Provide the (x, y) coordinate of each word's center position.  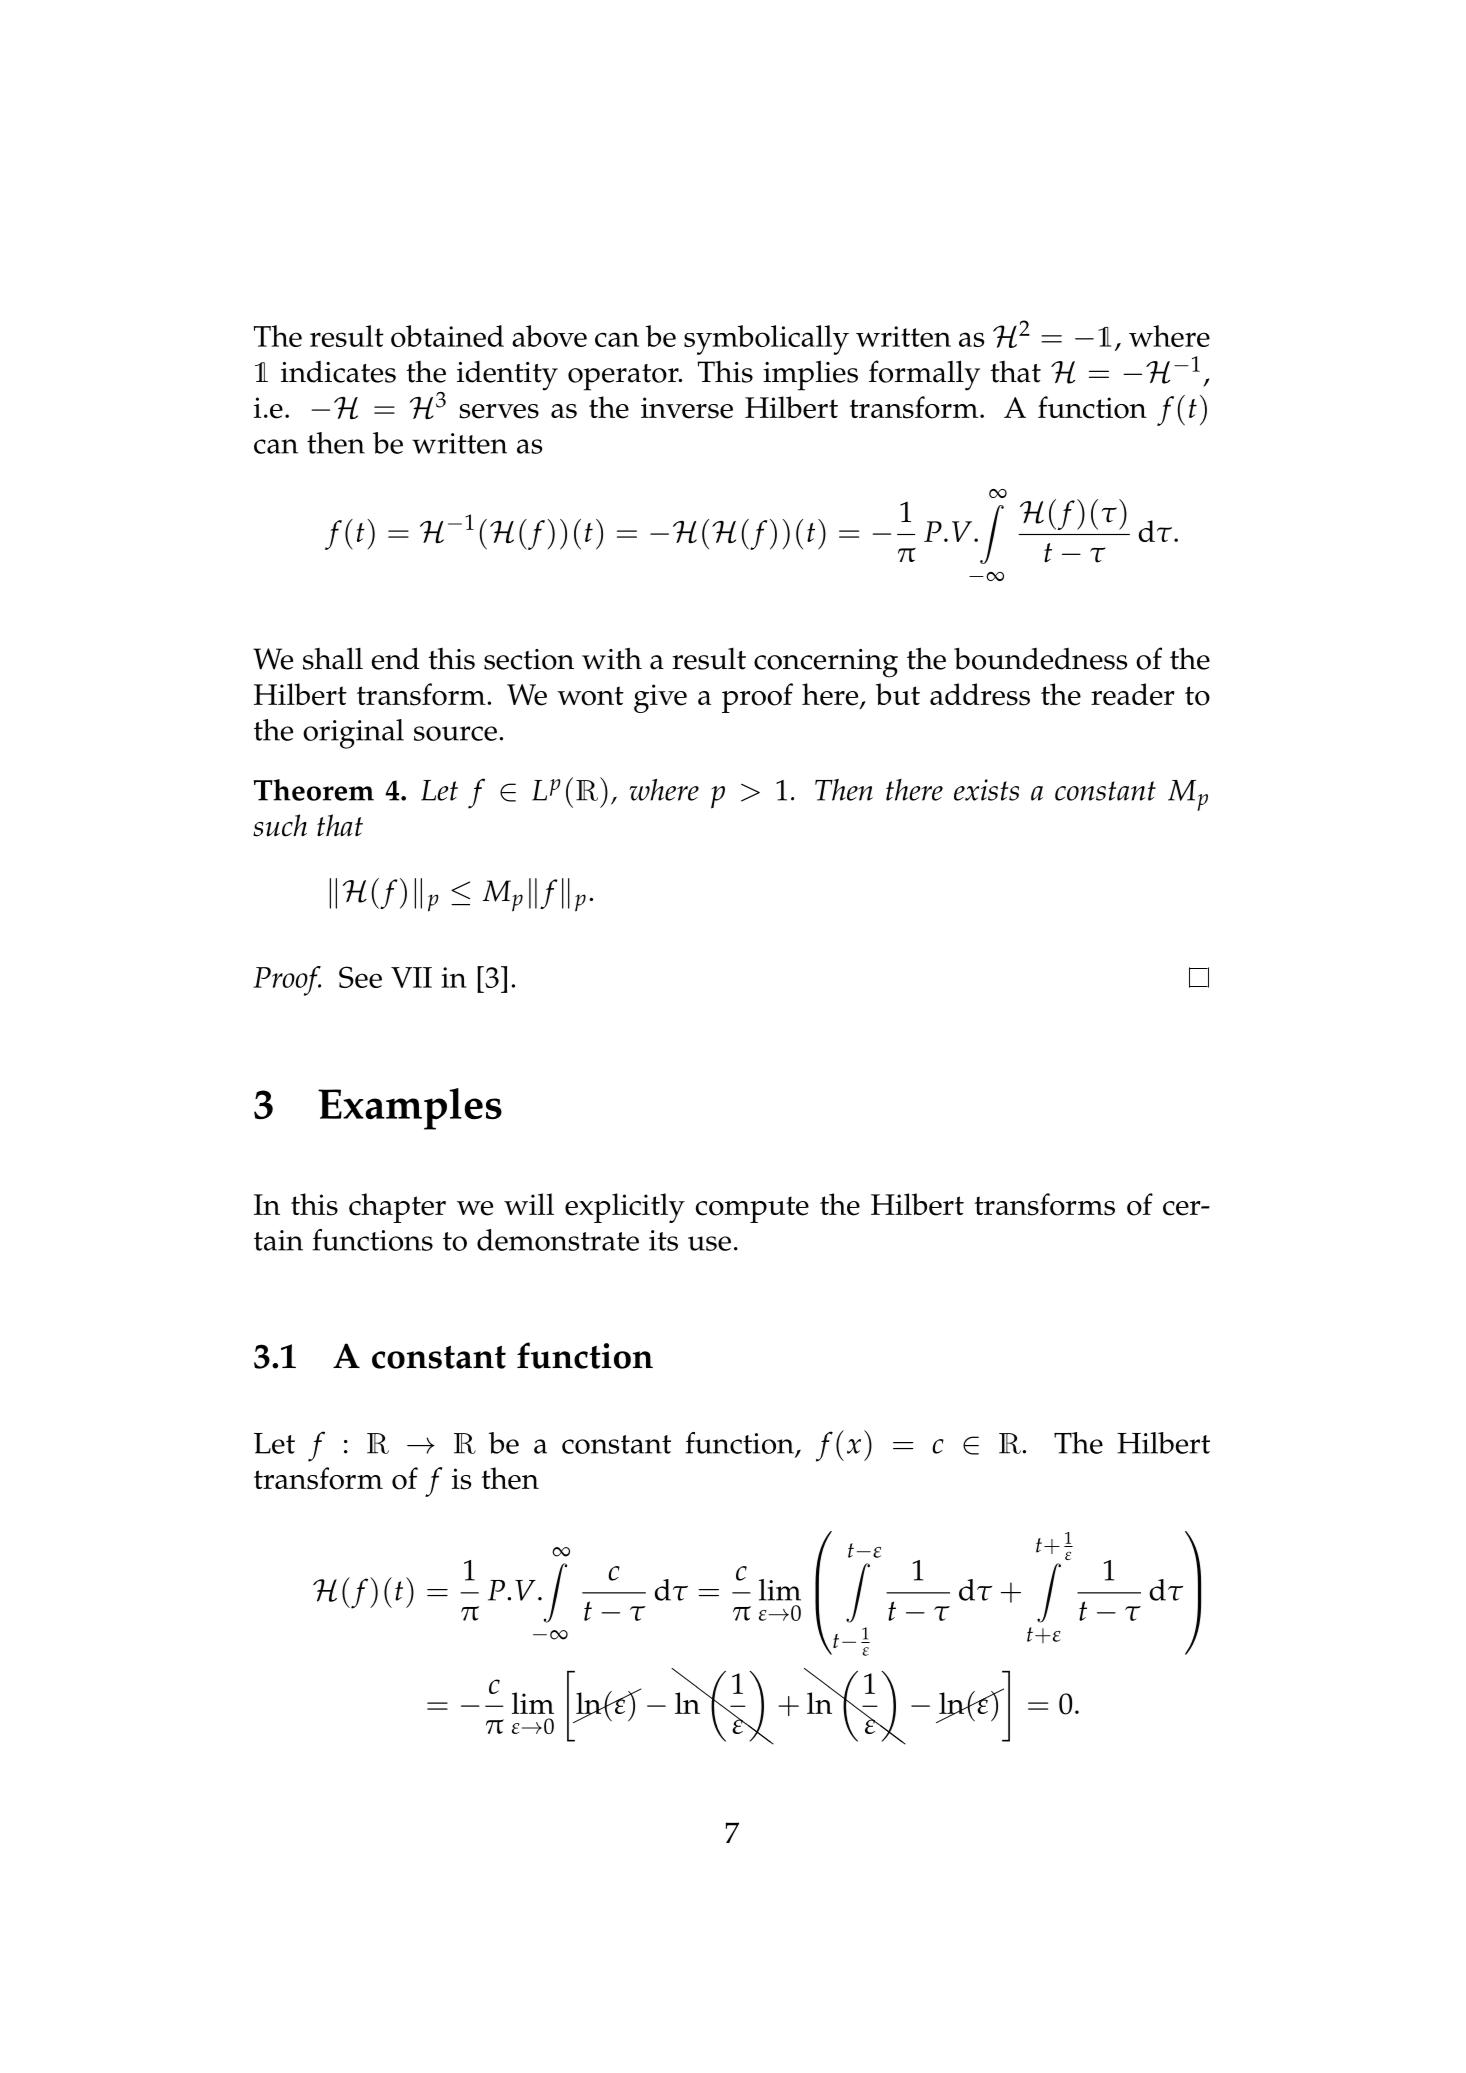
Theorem (314, 790)
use (709, 1243)
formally (924, 375)
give (660, 698)
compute (752, 1209)
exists (986, 790)
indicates (338, 372)
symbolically (766, 340)
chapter (397, 1208)
